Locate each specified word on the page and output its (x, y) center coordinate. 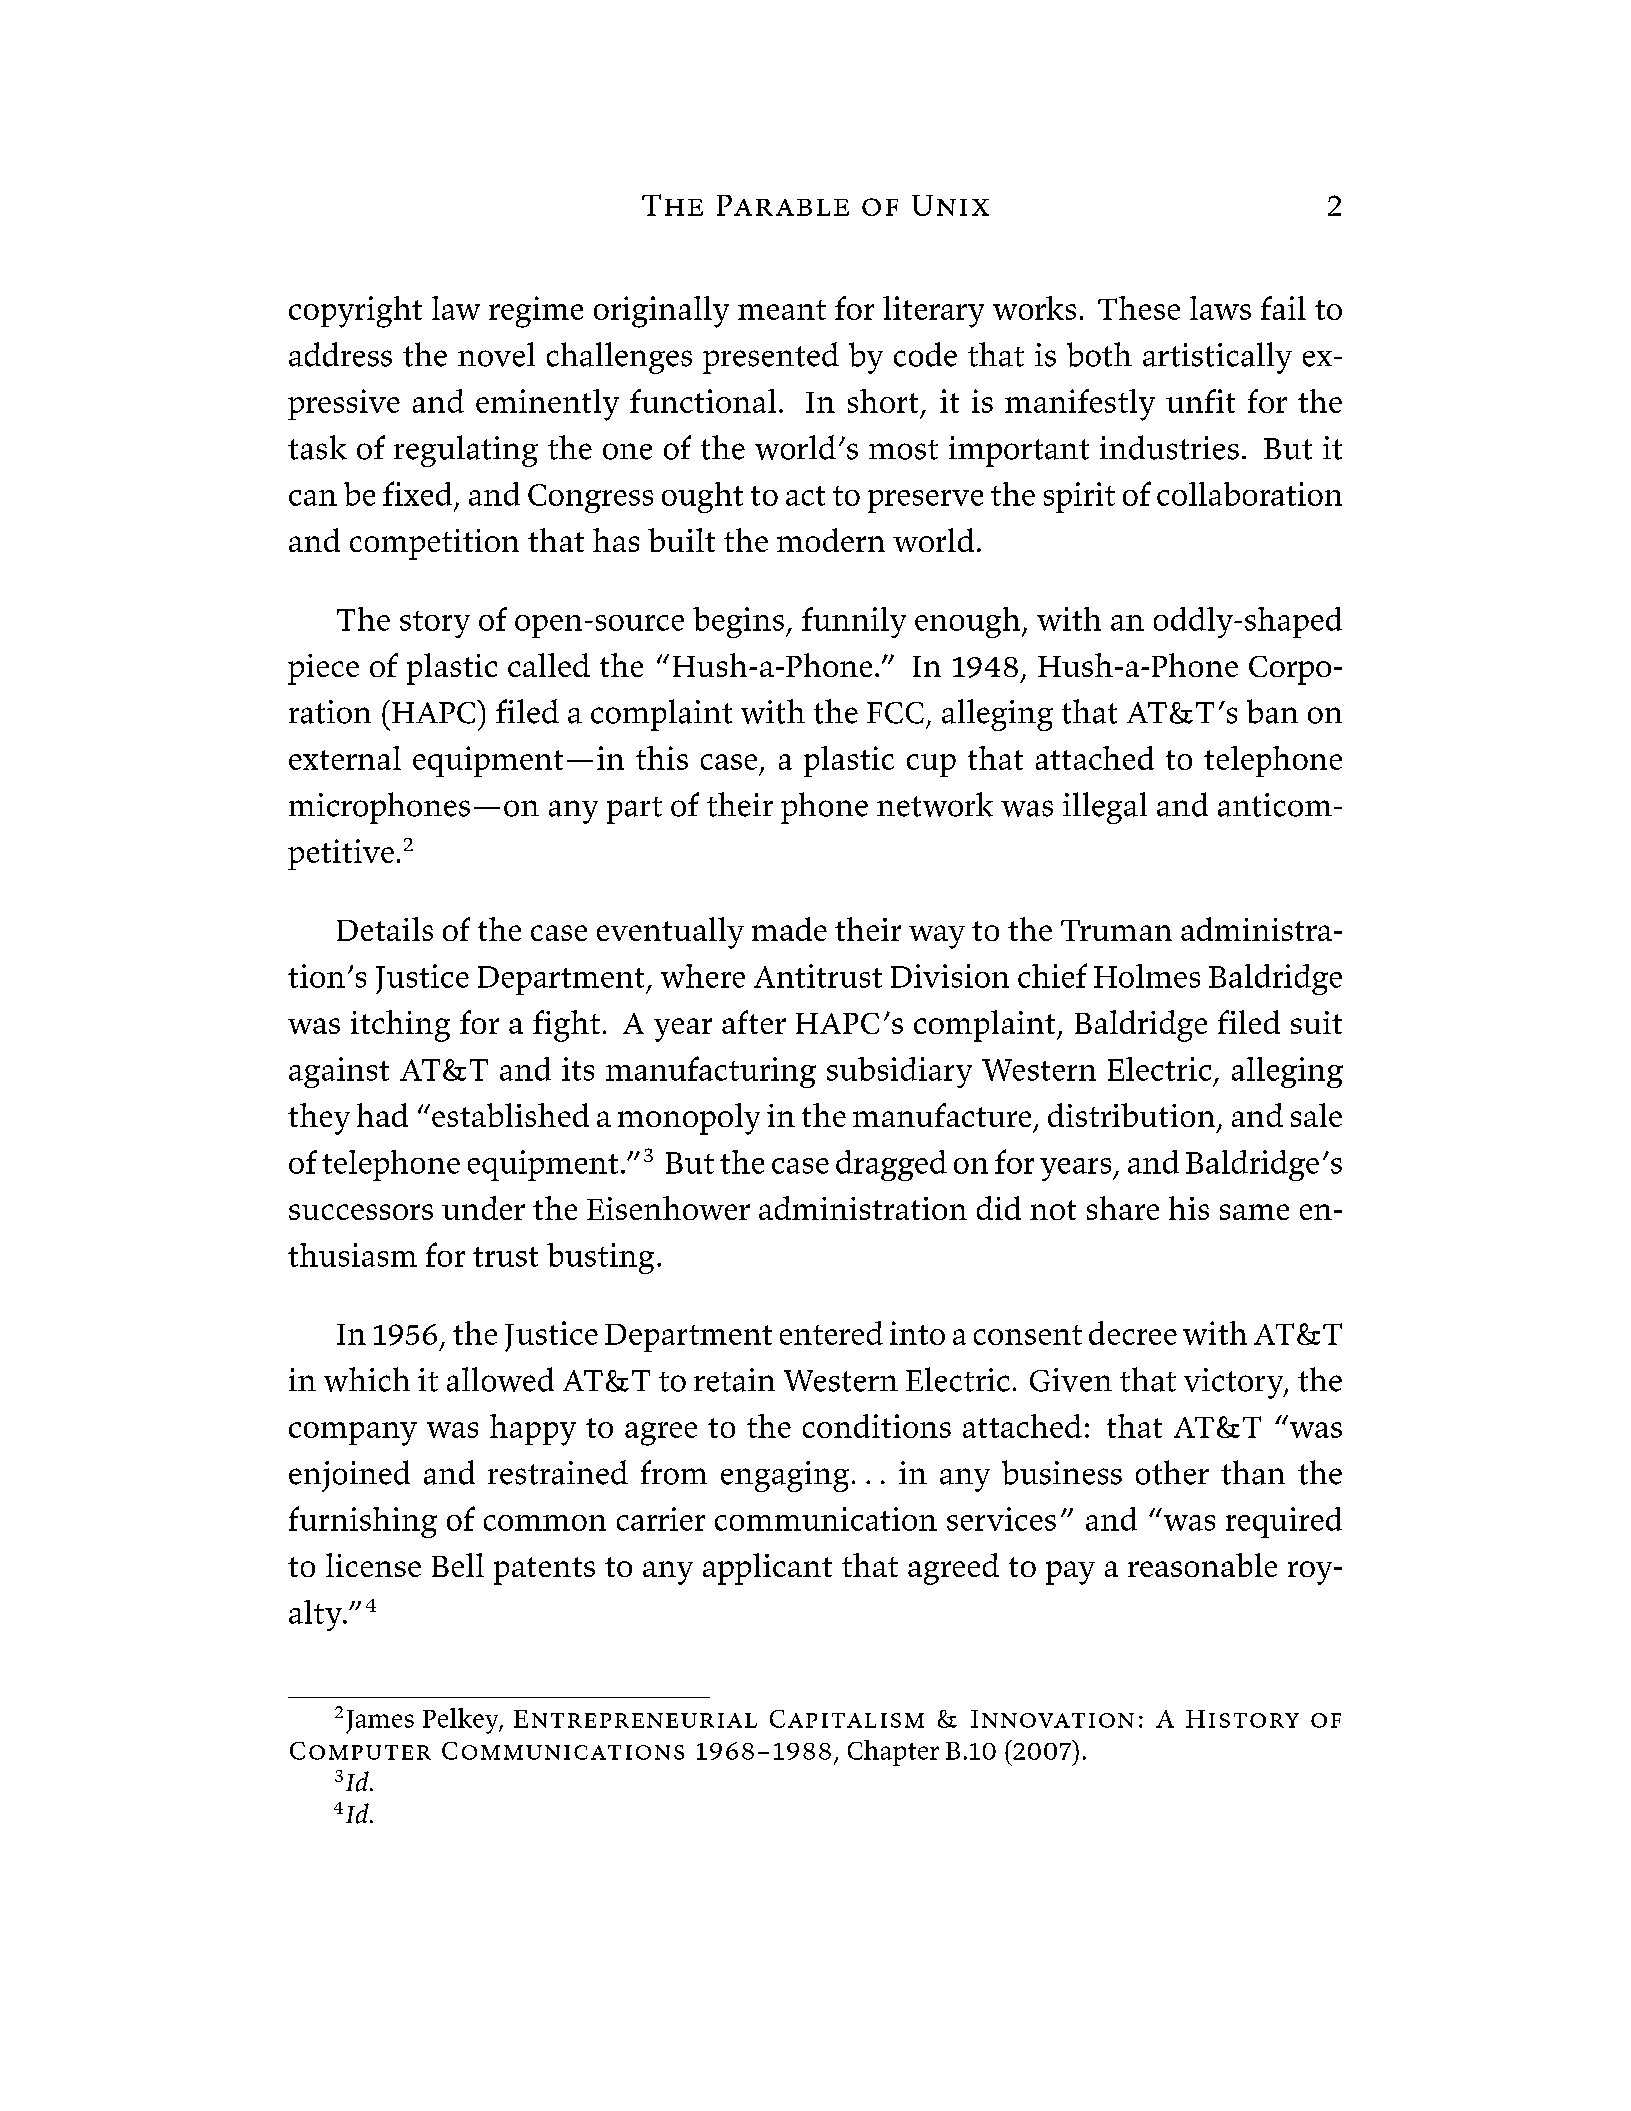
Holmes (1147, 976)
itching (400, 1026)
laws (1220, 308)
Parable (783, 205)
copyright (355, 312)
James (380, 1722)
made (789, 929)
